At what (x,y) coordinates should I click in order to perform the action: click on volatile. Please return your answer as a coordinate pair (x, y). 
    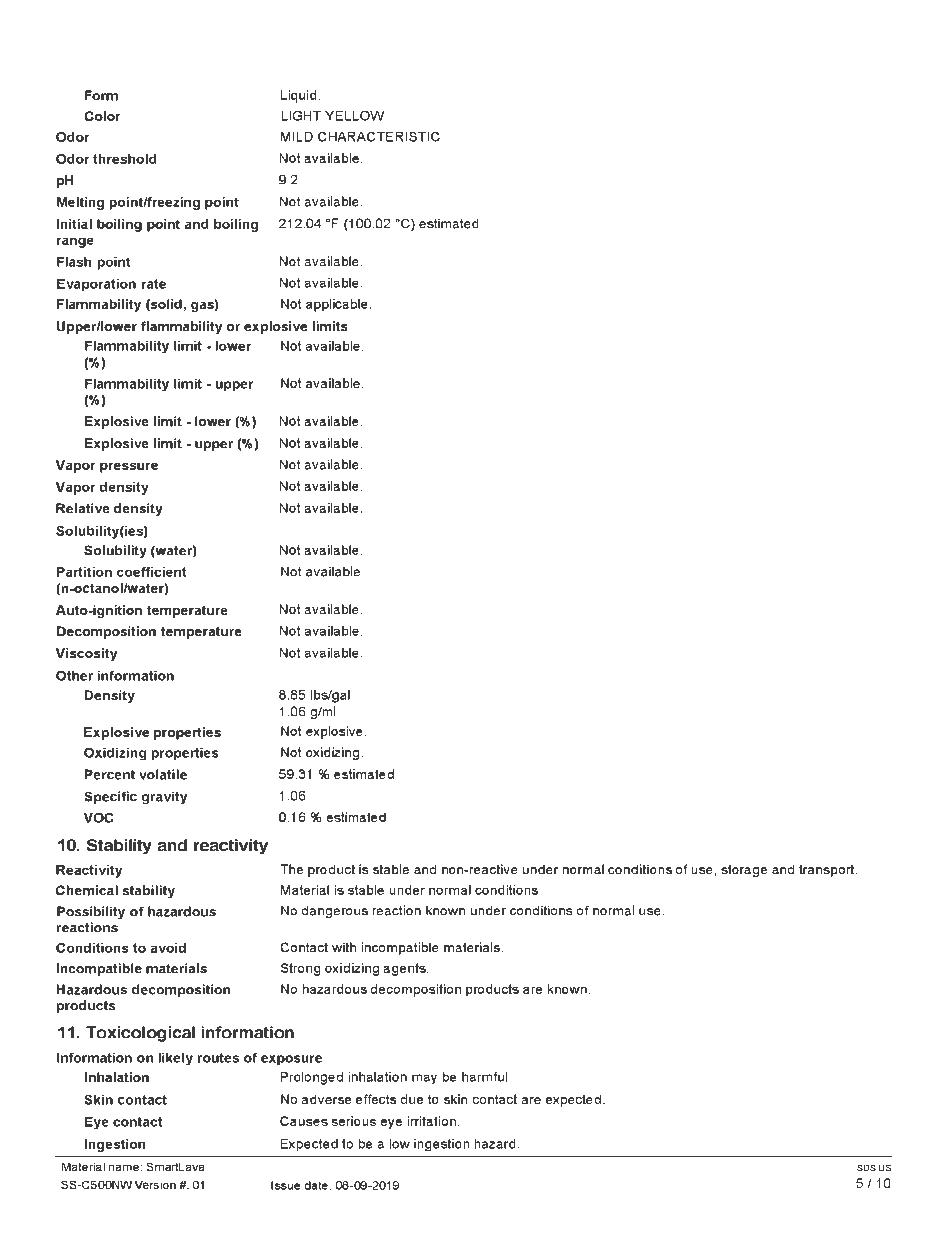
    Looking at the image, I should click on (163, 774).
